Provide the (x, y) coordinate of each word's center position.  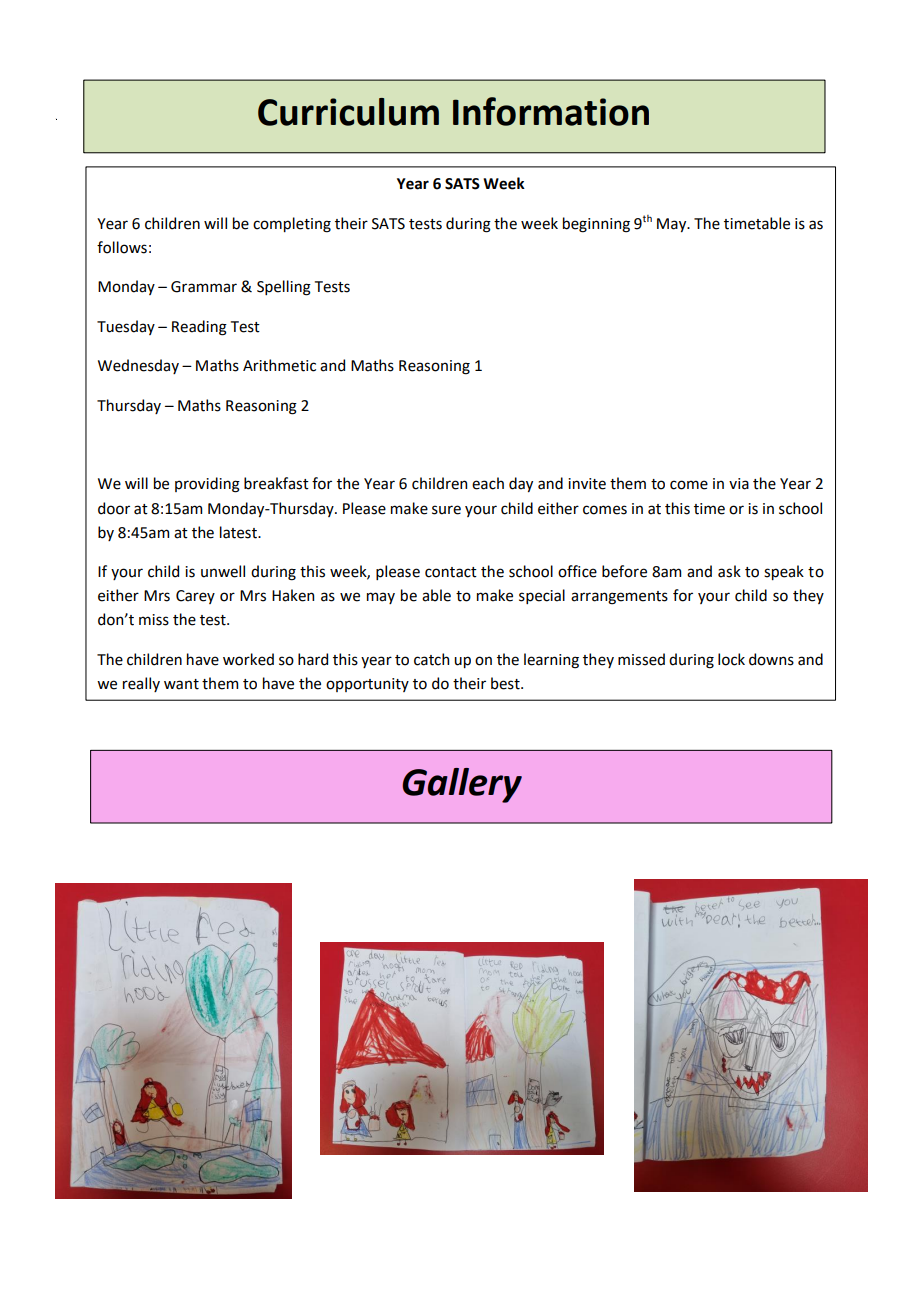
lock (731, 659)
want (181, 684)
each (488, 483)
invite (587, 484)
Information (551, 111)
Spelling (284, 288)
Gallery (462, 785)
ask (729, 571)
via (739, 484)
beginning (596, 225)
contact (451, 572)
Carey (195, 597)
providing (207, 485)
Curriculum (348, 112)
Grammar (204, 287)
